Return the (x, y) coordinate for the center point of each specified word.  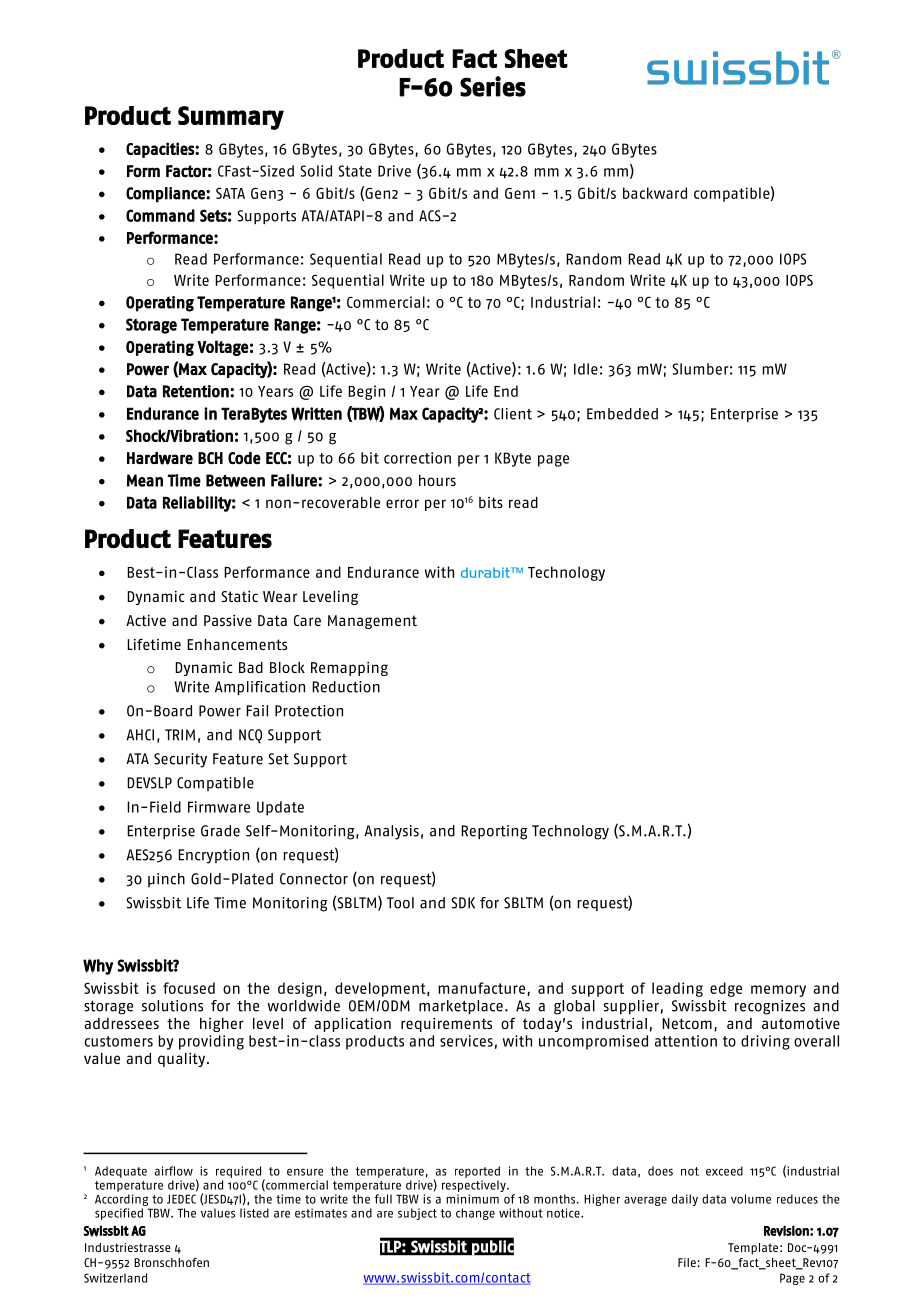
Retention (197, 391)
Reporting (494, 832)
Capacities (161, 150)
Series (493, 86)
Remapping (349, 668)
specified (119, 1214)
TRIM (180, 735)
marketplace (461, 1007)
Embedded (622, 414)
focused (189, 988)
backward (655, 193)
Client (513, 414)
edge (726, 989)
